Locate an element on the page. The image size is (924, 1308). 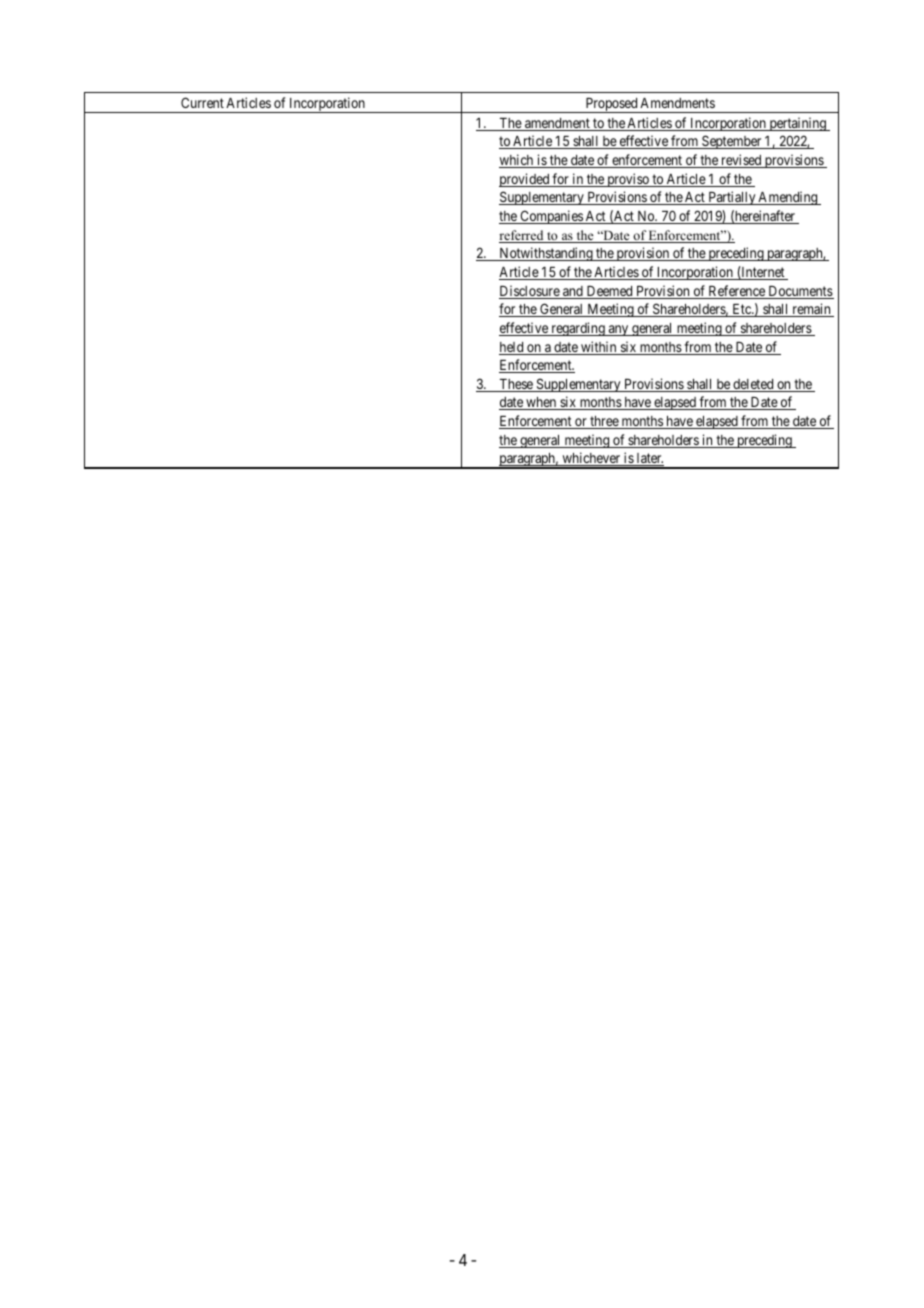
Notwithstanding is located at coordinates (546, 254).
